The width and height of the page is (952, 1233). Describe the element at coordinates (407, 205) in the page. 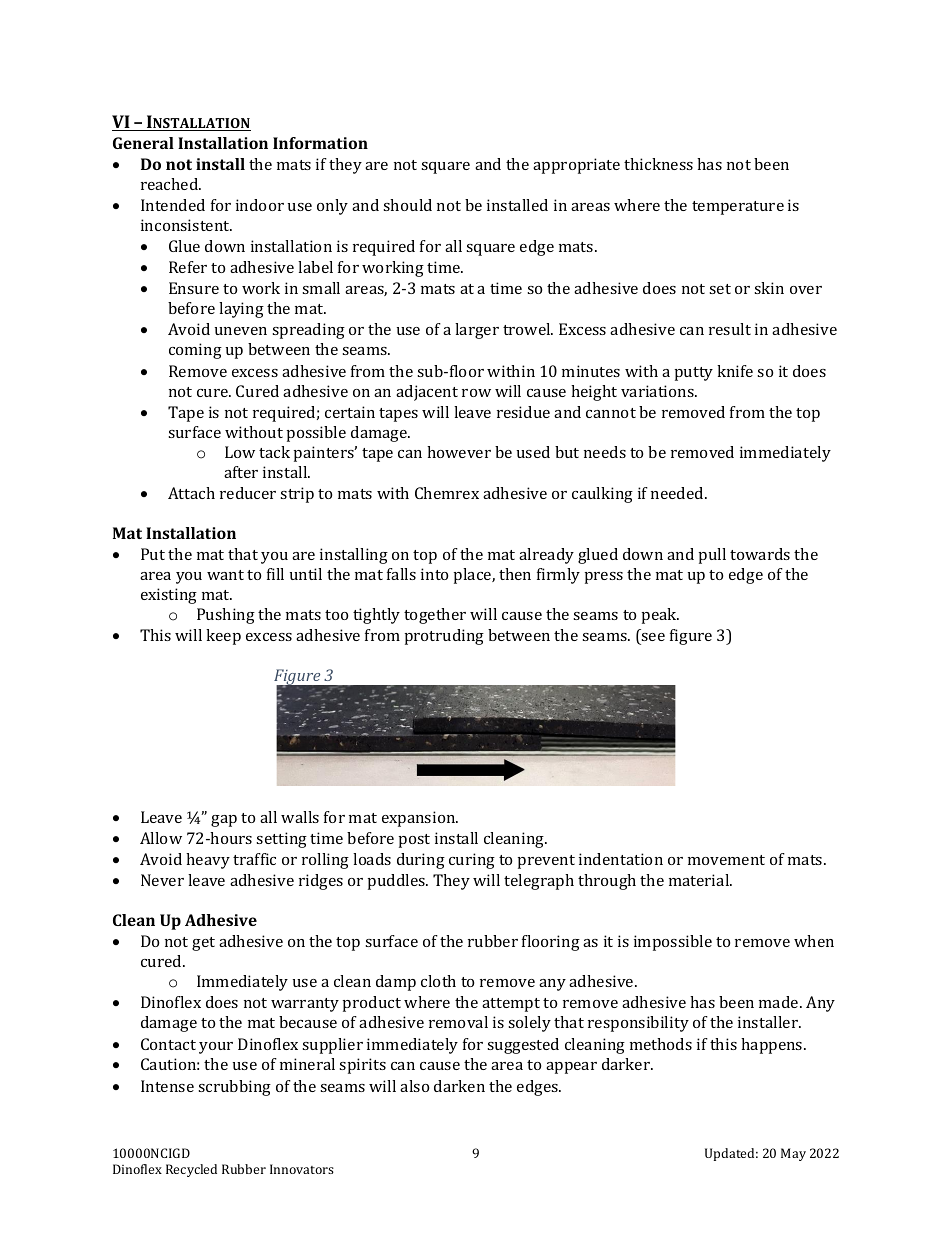

I see `should` at that location.
